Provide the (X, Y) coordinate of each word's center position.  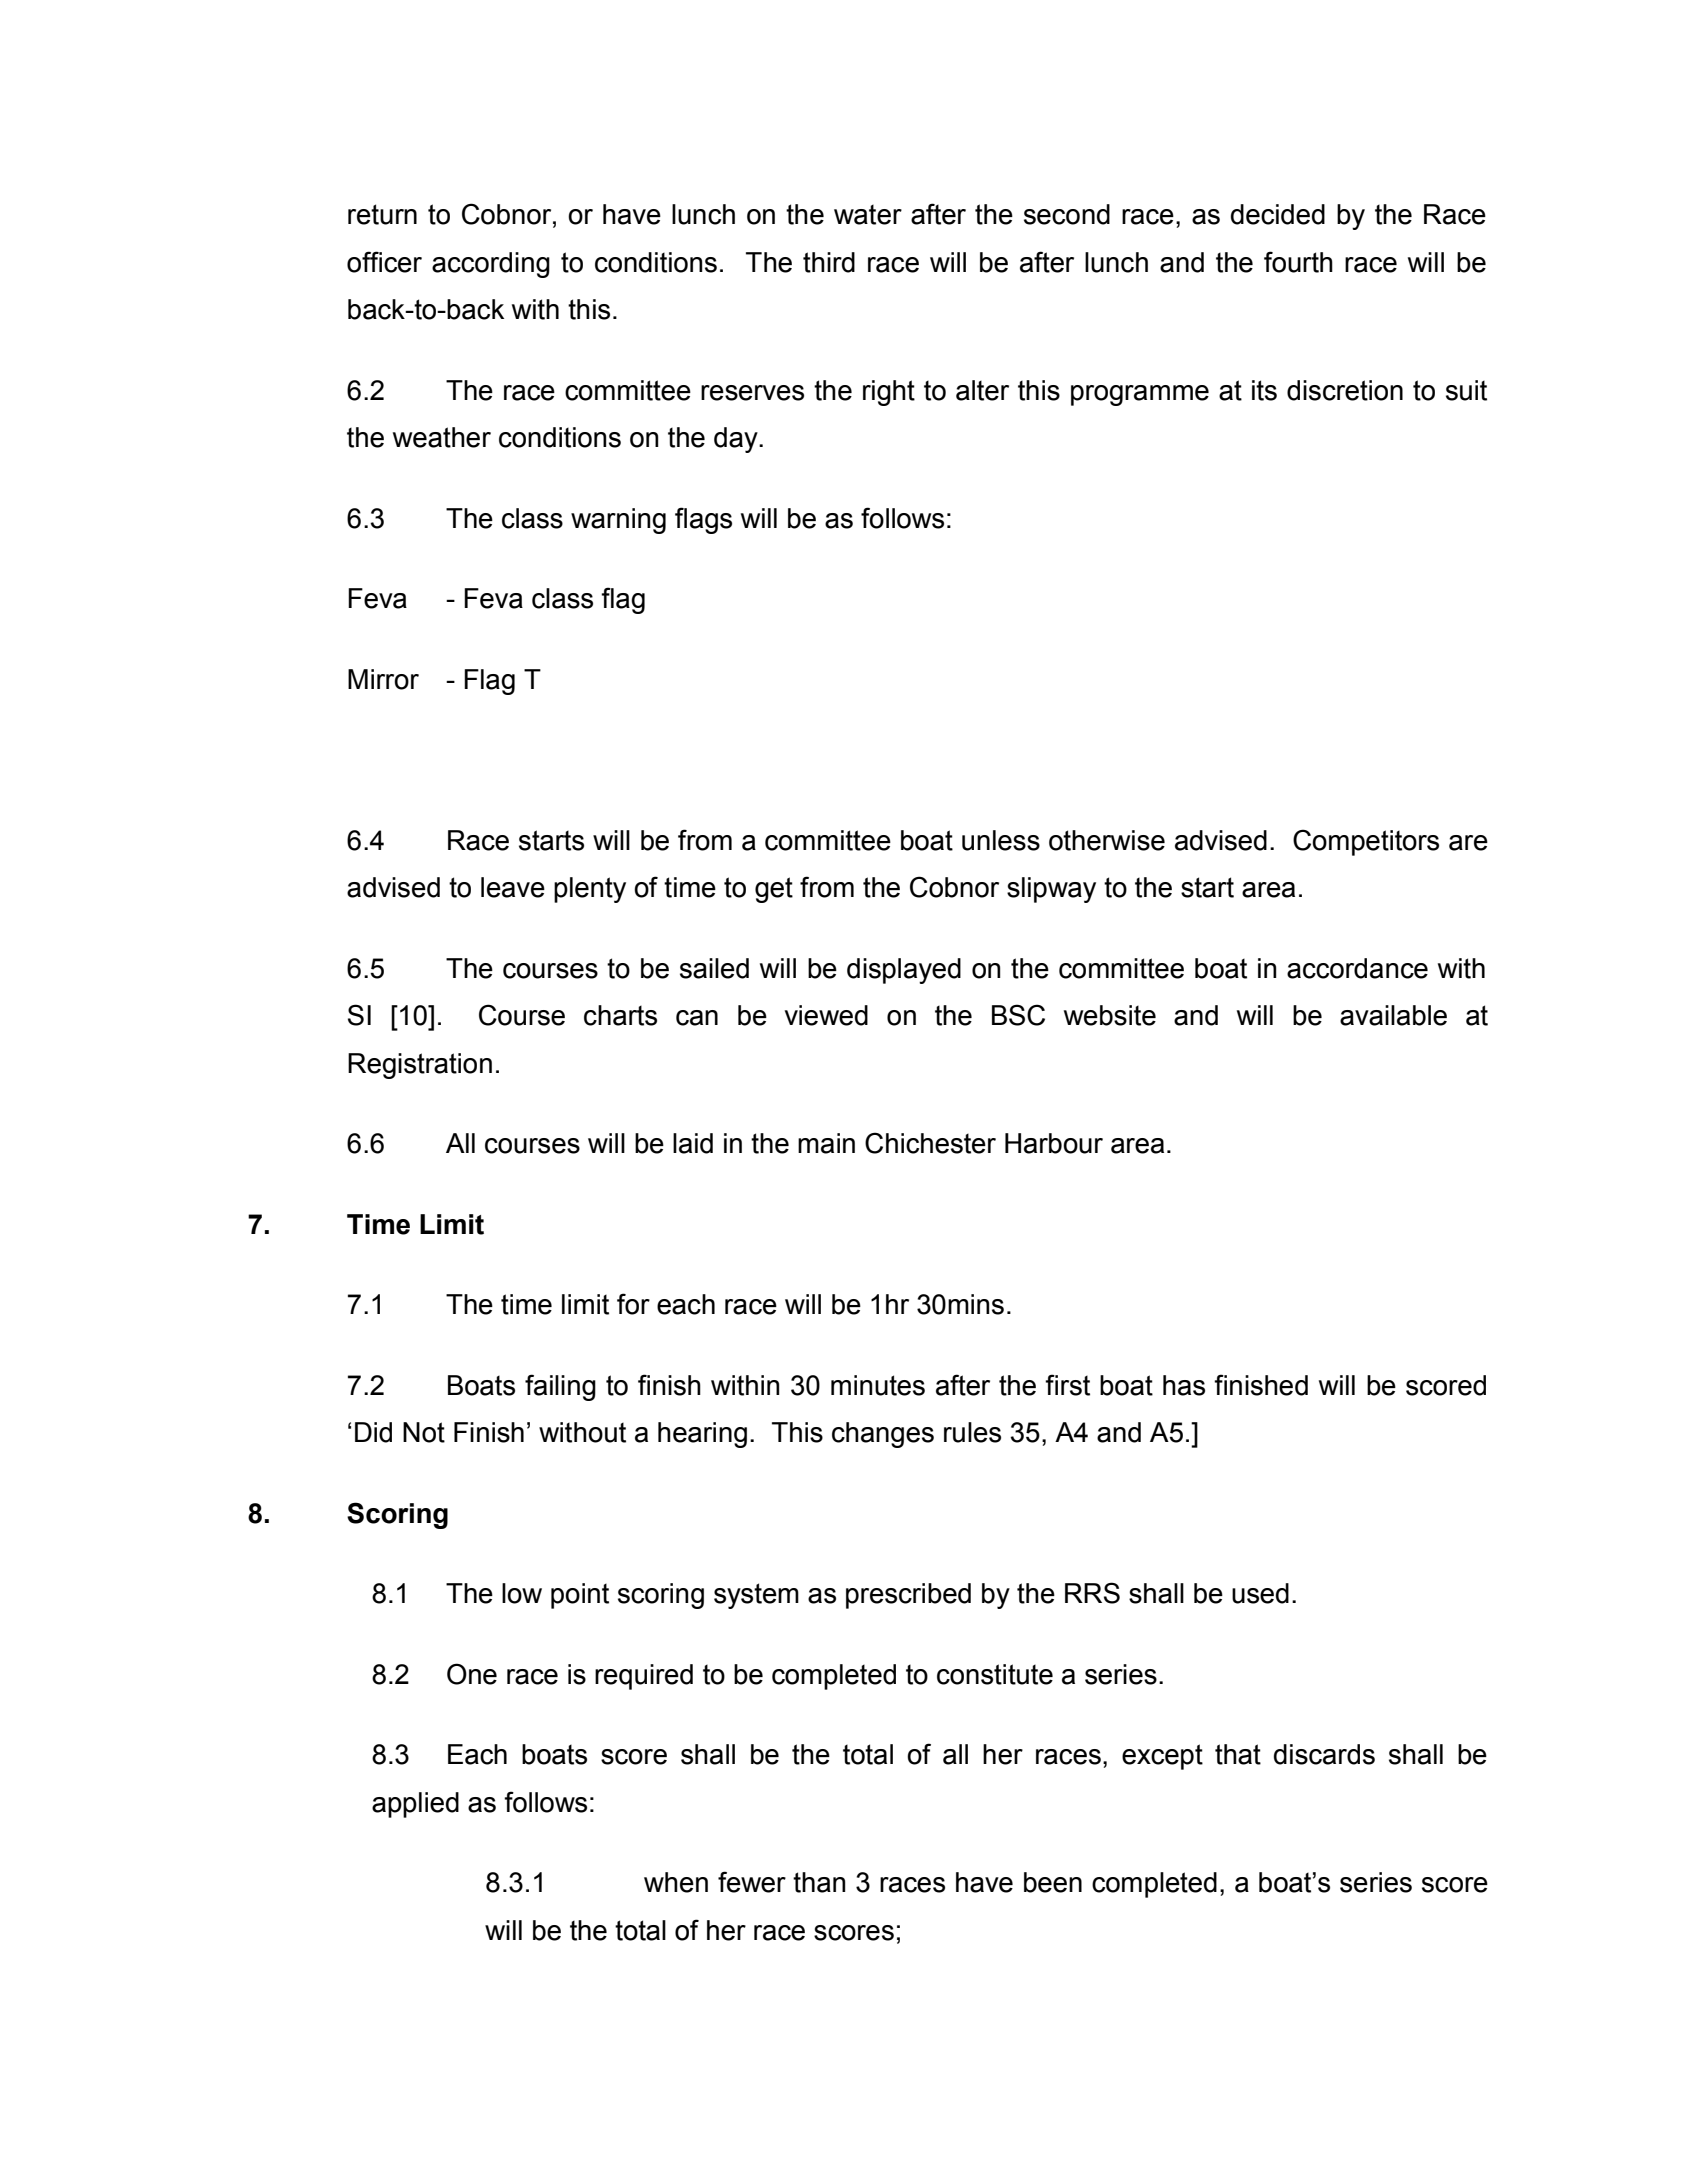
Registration (420, 1066)
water (868, 215)
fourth (1298, 262)
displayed (904, 971)
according (491, 265)
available (1393, 1015)
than (819, 1882)
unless (1001, 840)
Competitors (1366, 842)
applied (415, 1805)
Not (424, 1432)
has (1184, 1385)
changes (883, 1435)
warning (618, 521)
